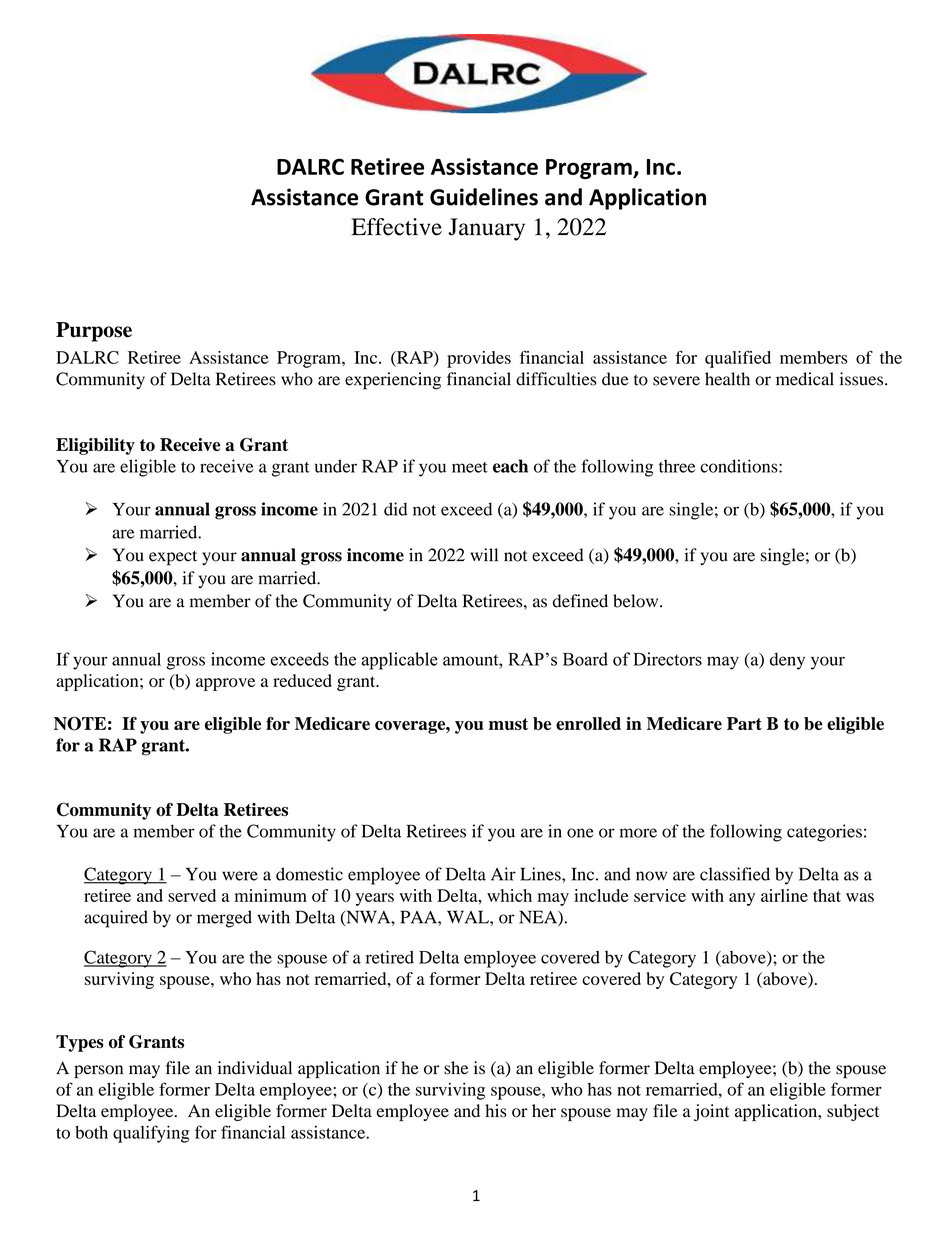 This screenshot has width=952, height=1233. I want to click on Eligibility, so click(95, 446).
